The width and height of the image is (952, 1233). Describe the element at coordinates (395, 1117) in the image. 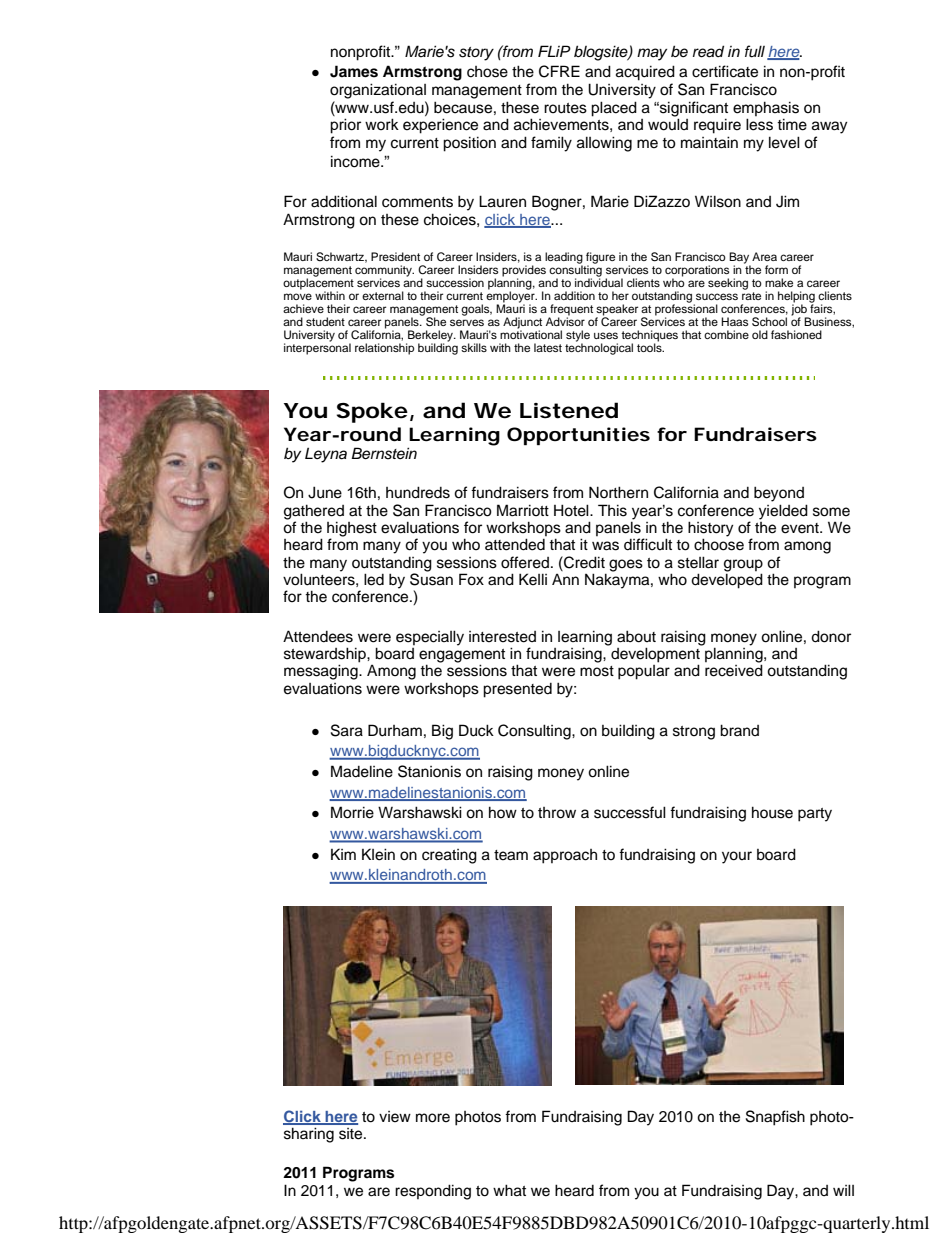

I see `view` at that location.
